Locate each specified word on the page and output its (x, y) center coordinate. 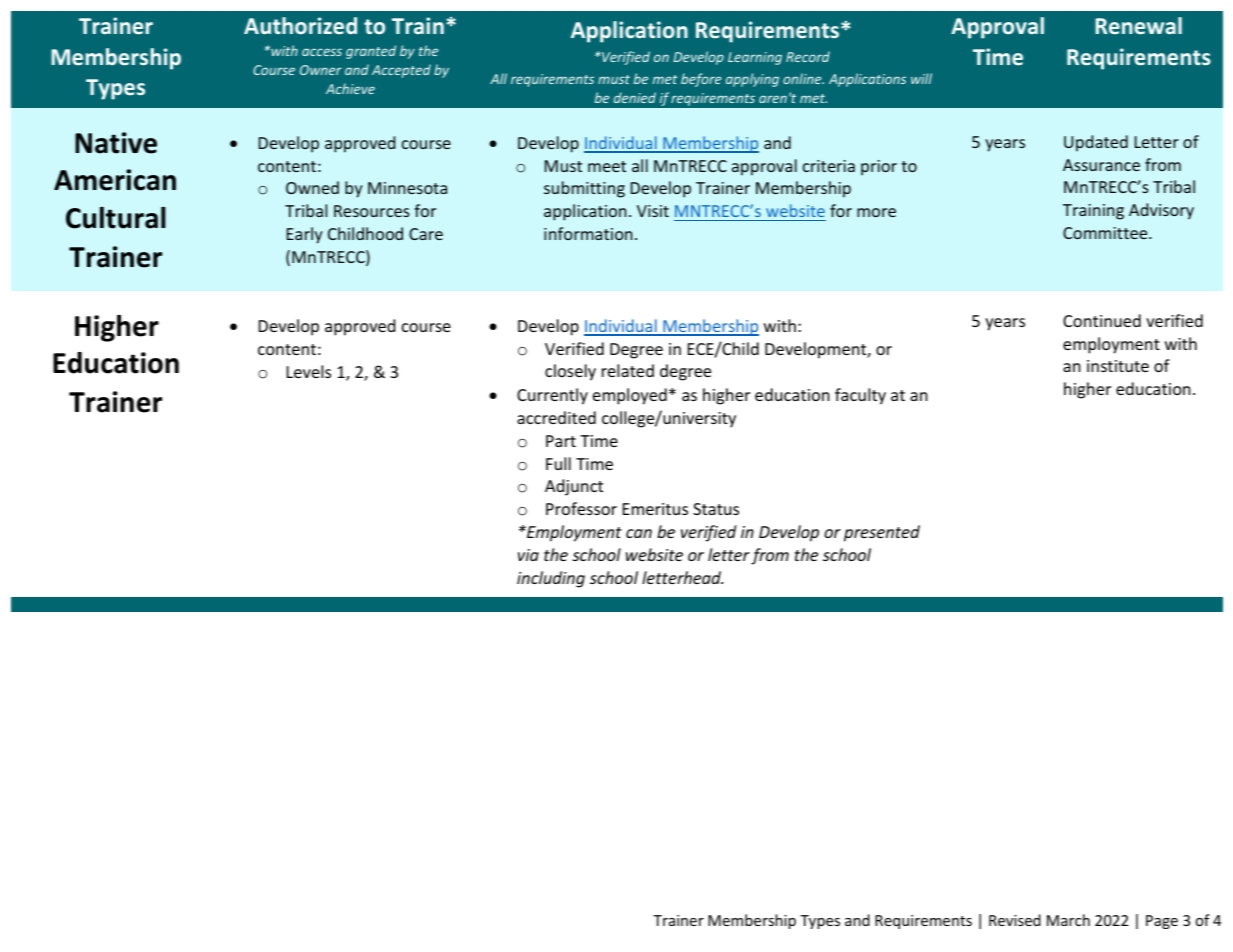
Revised (1015, 920)
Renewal (1138, 25)
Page (1162, 922)
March (1068, 920)
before (701, 80)
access (322, 52)
